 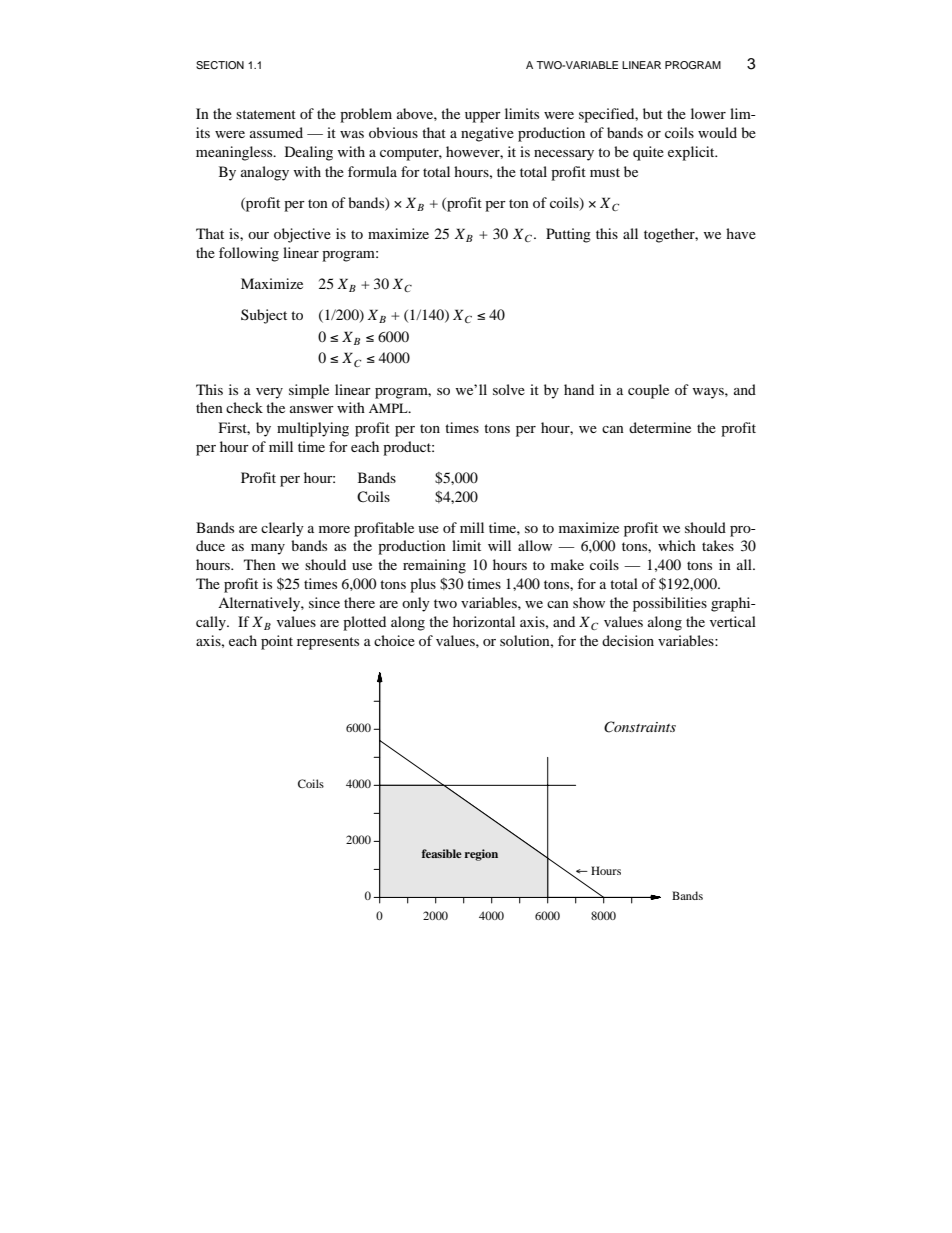 I want to click on horizontal, so click(x=484, y=621).
